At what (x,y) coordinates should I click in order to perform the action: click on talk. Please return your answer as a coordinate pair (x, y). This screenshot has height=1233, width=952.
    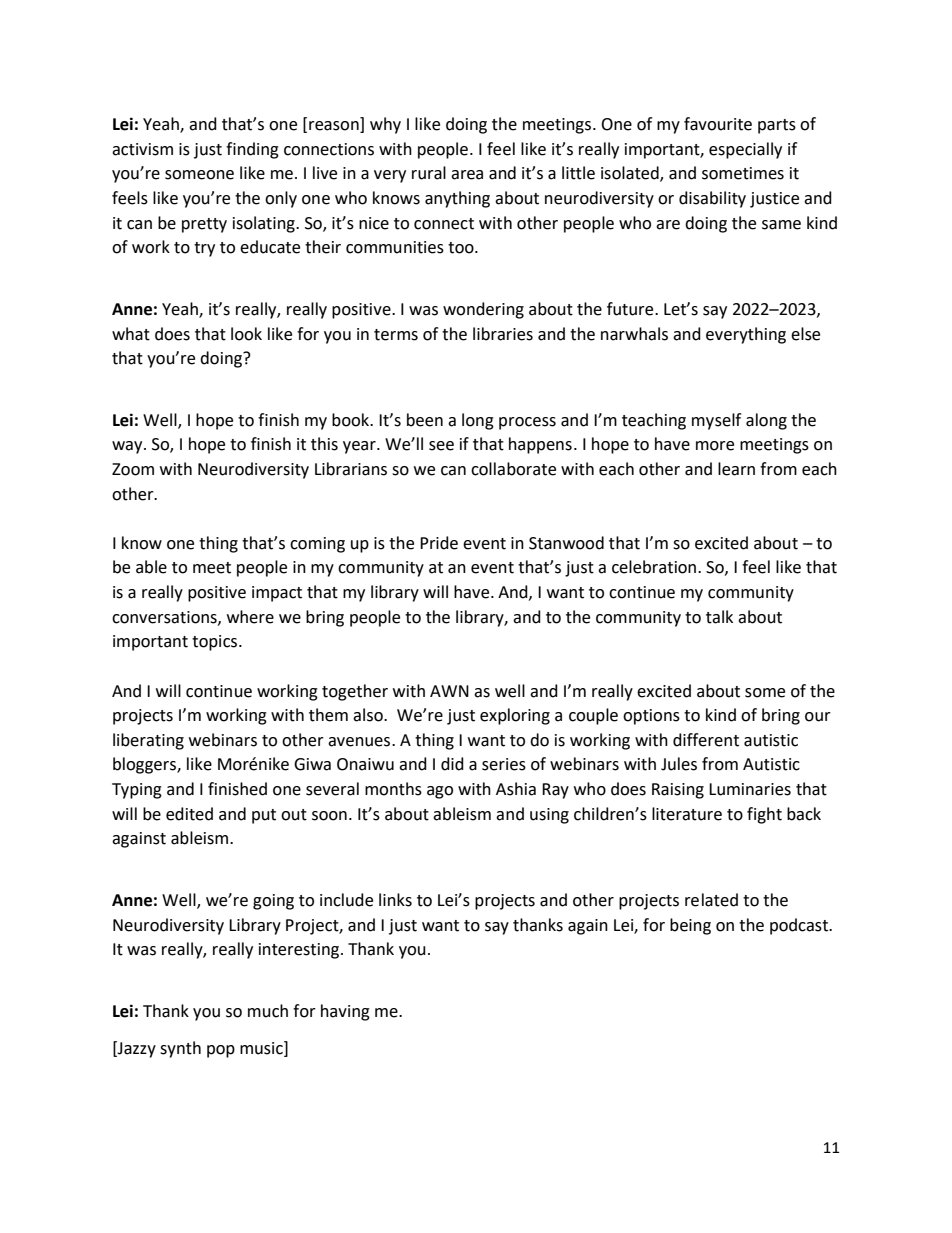
    Looking at the image, I should click on (719, 617).
